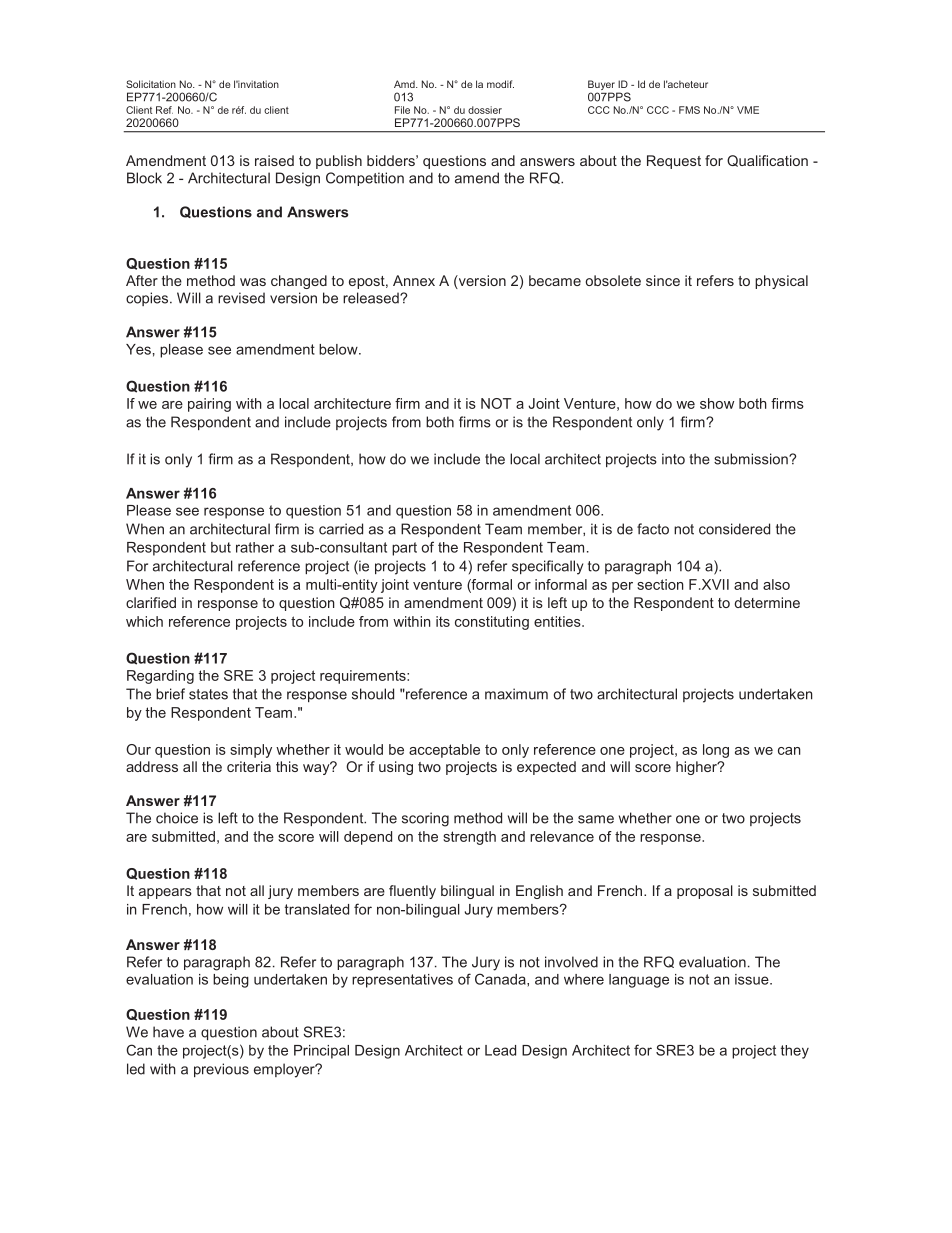  Describe the element at coordinates (151, 84) in the image. I see `Solicitation` at that location.
